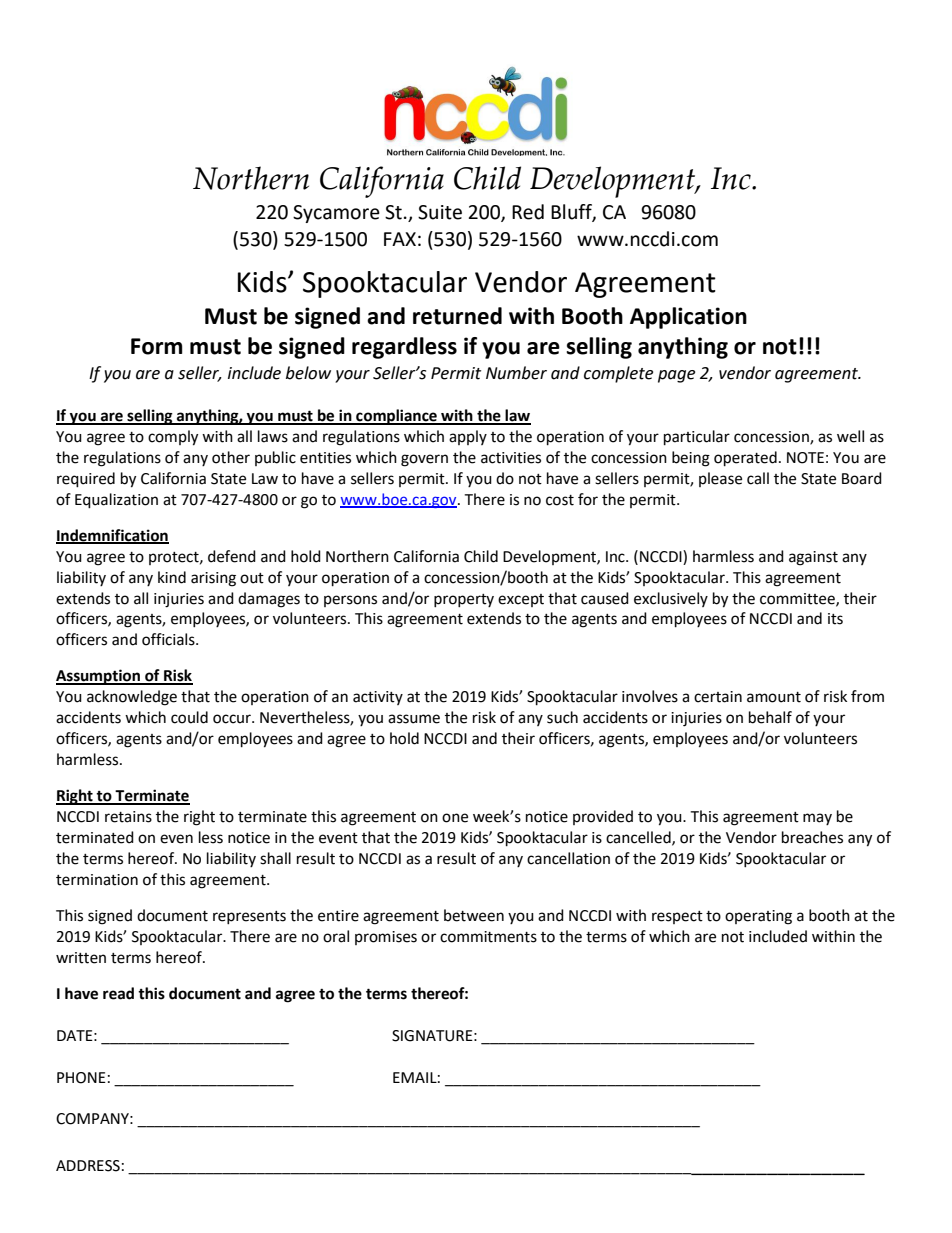 Image resolution: width=952 pixels, height=1233 pixels. Describe the element at coordinates (812, 837) in the screenshot. I see `breaches` at that location.
